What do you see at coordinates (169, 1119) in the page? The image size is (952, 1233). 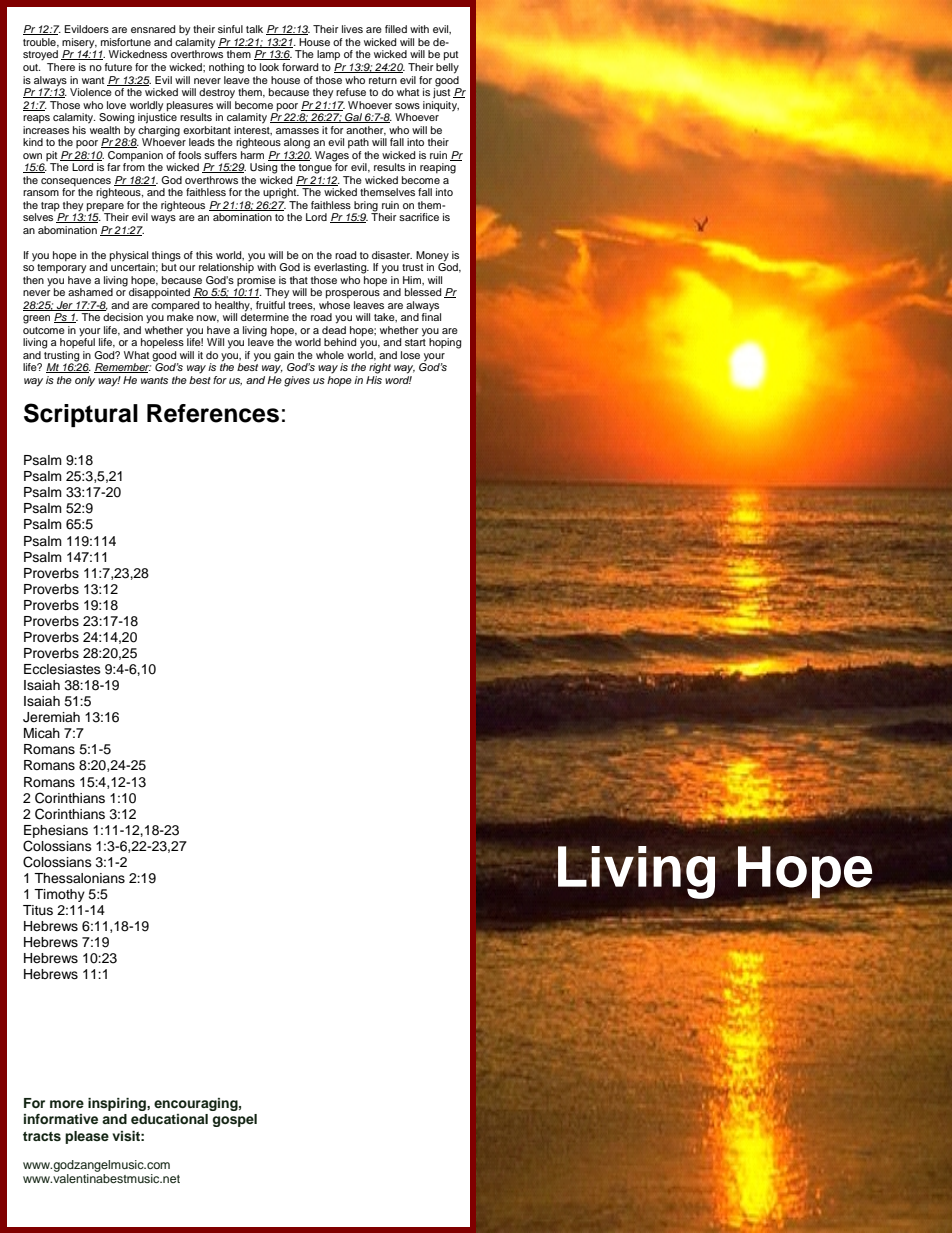 I see `educational` at bounding box center [169, 1119].
